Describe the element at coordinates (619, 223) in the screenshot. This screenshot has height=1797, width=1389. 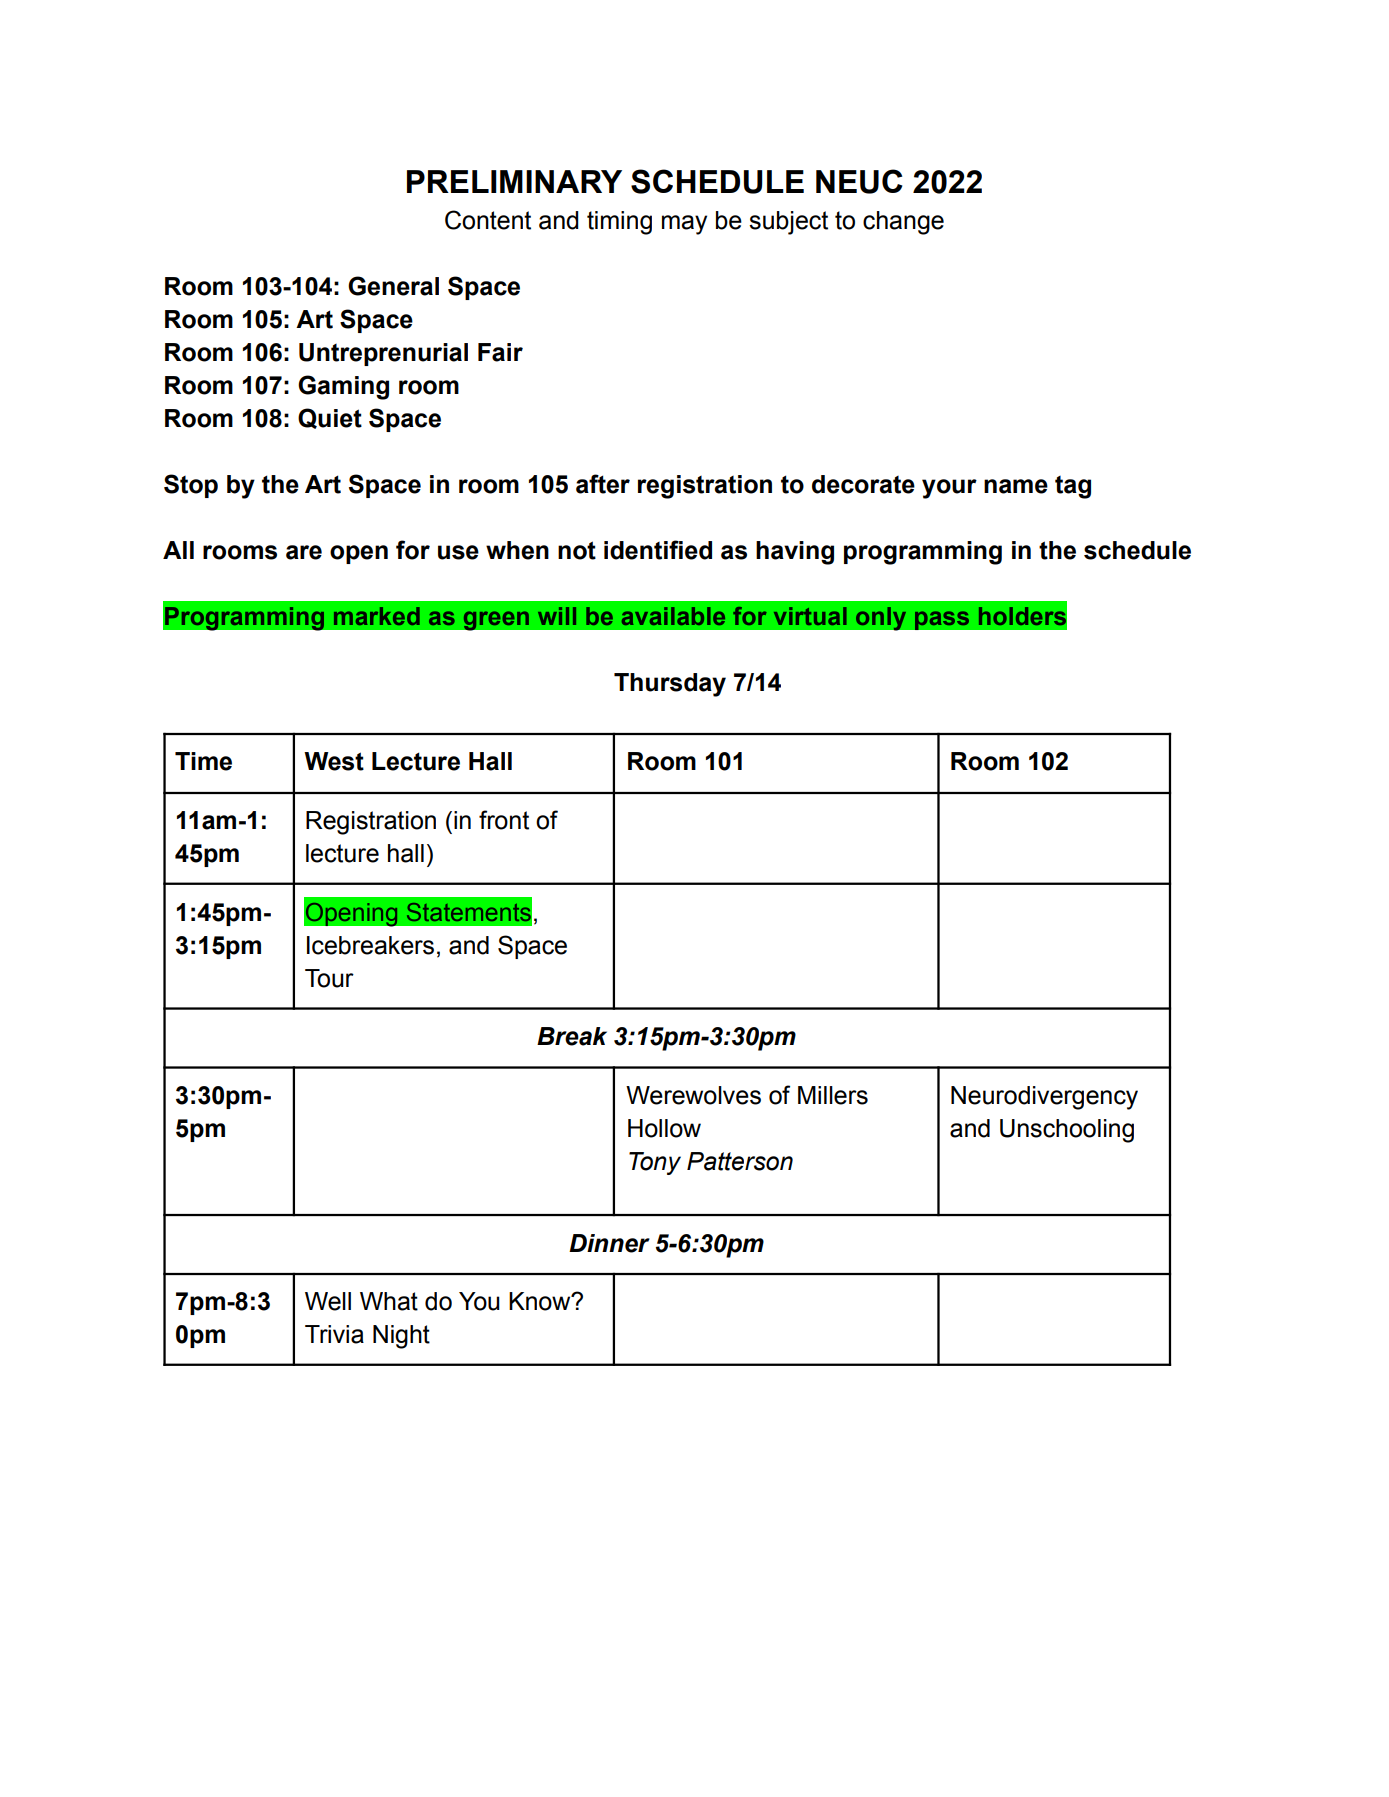
I see `timing` at that location.
